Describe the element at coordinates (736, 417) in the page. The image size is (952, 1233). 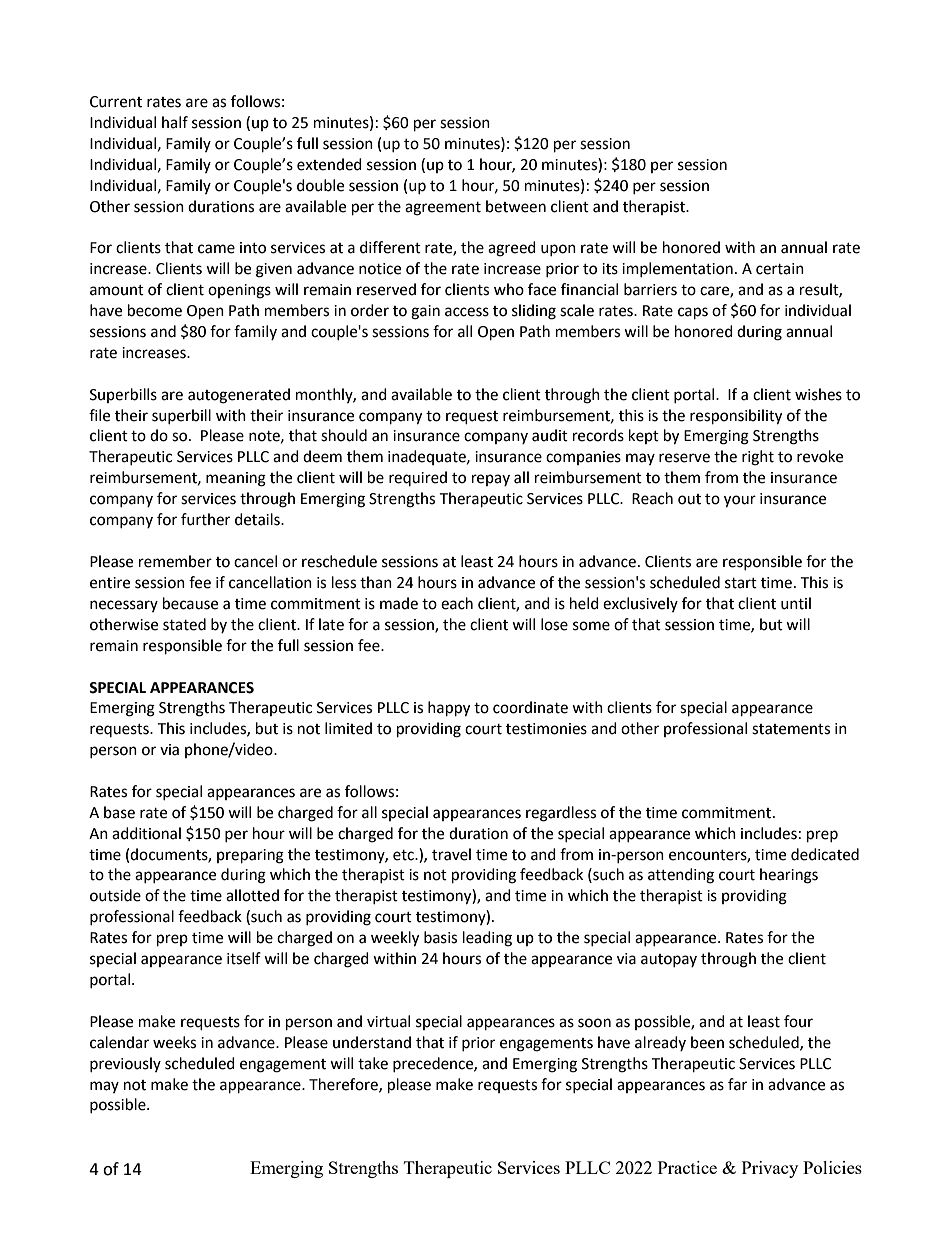
I see `responsibility` at that location.
